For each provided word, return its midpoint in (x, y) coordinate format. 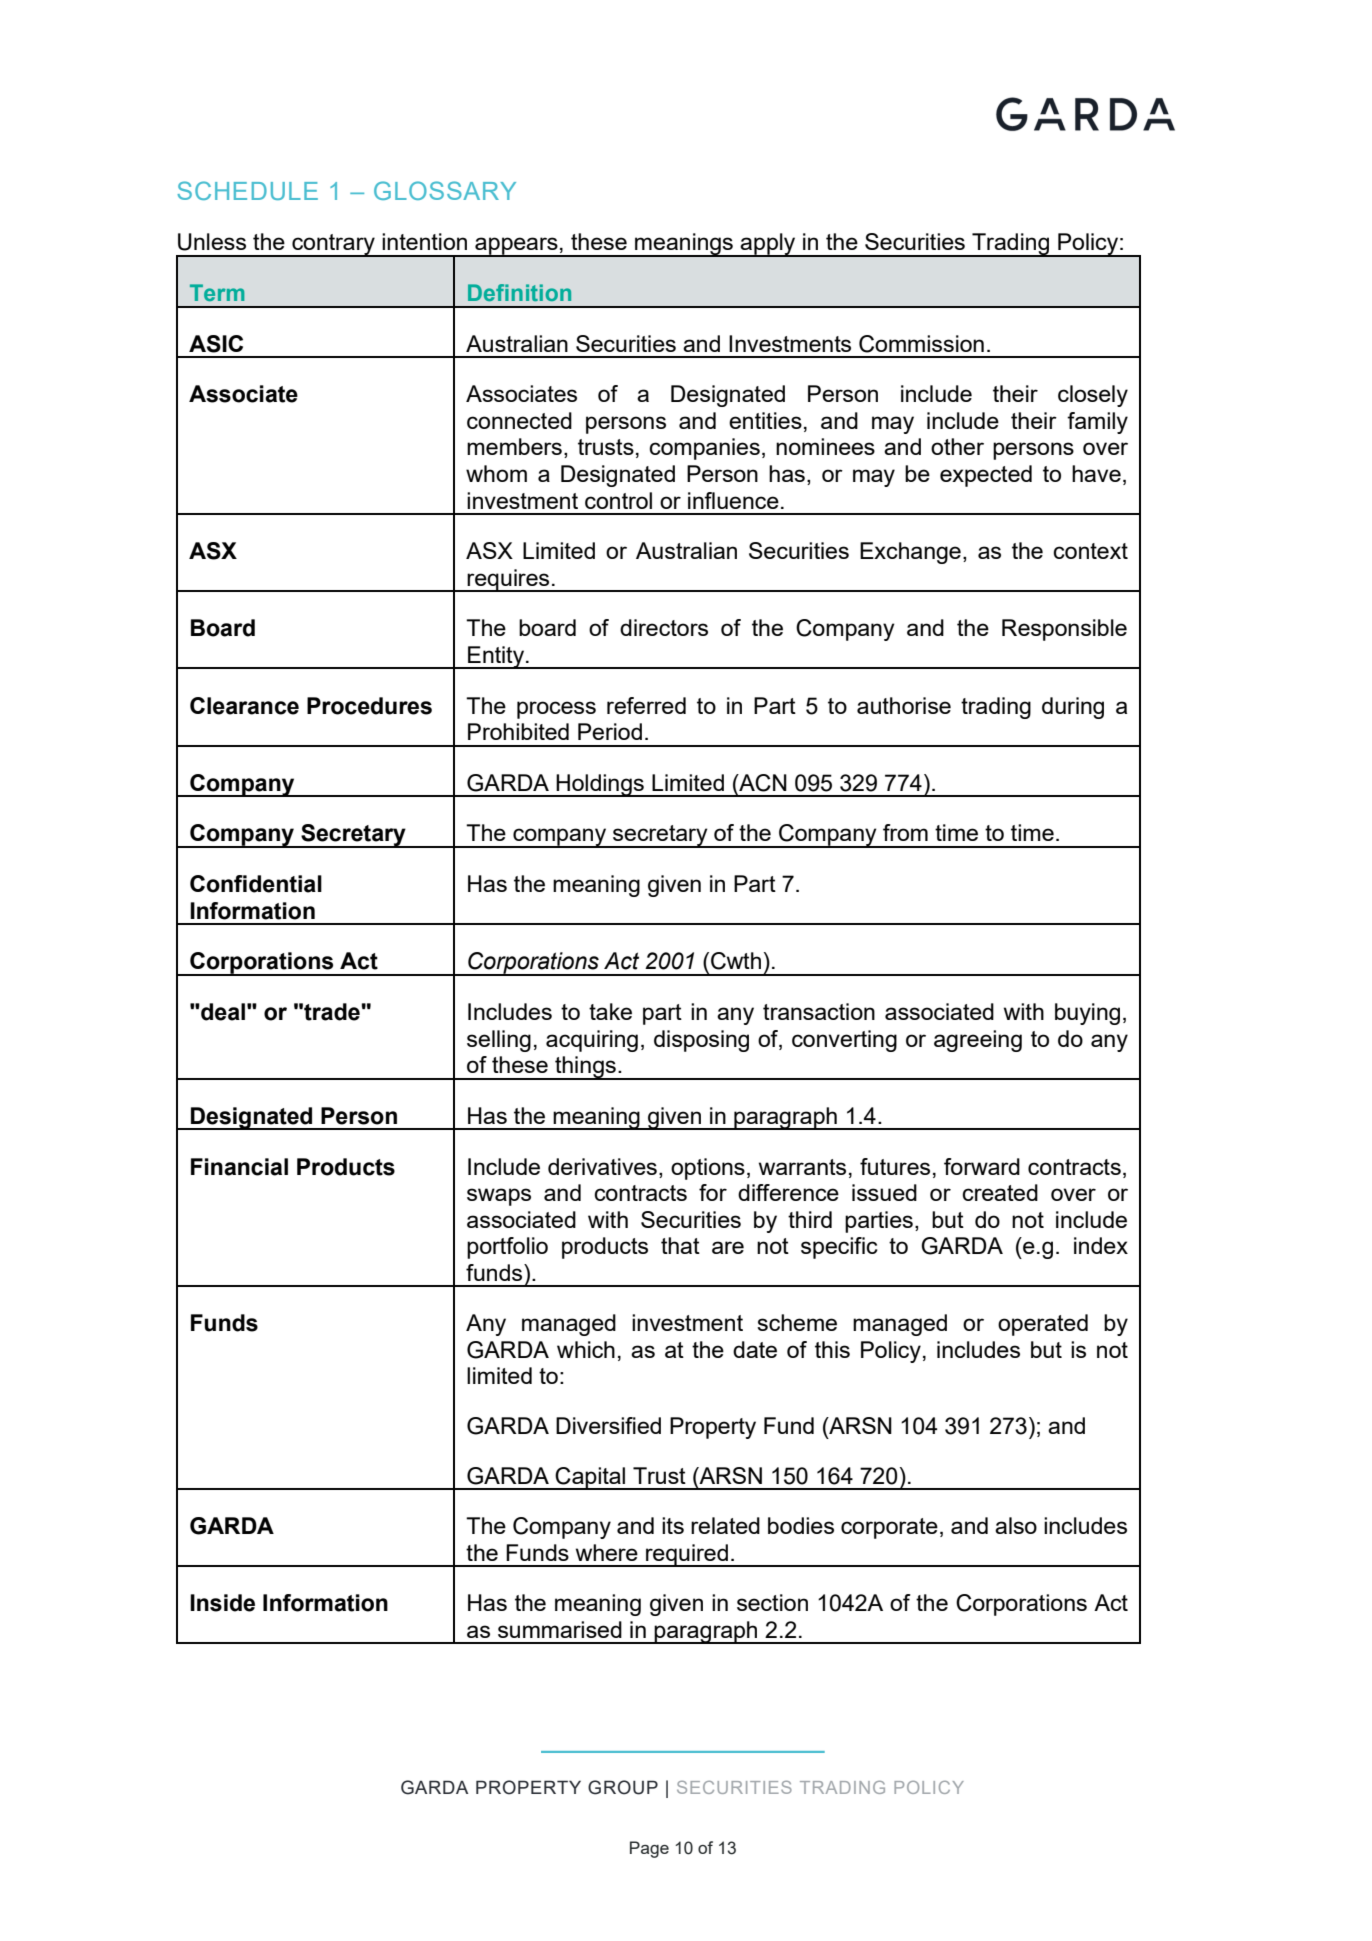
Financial (239, 1167)
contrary (333, 245)
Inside (222, 1603)
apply (768, 245)
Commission (921, 344)
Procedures (369, 706)
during (1073, 708)
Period (610, 731)
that (680, 1245)
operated (1043, 1325)
